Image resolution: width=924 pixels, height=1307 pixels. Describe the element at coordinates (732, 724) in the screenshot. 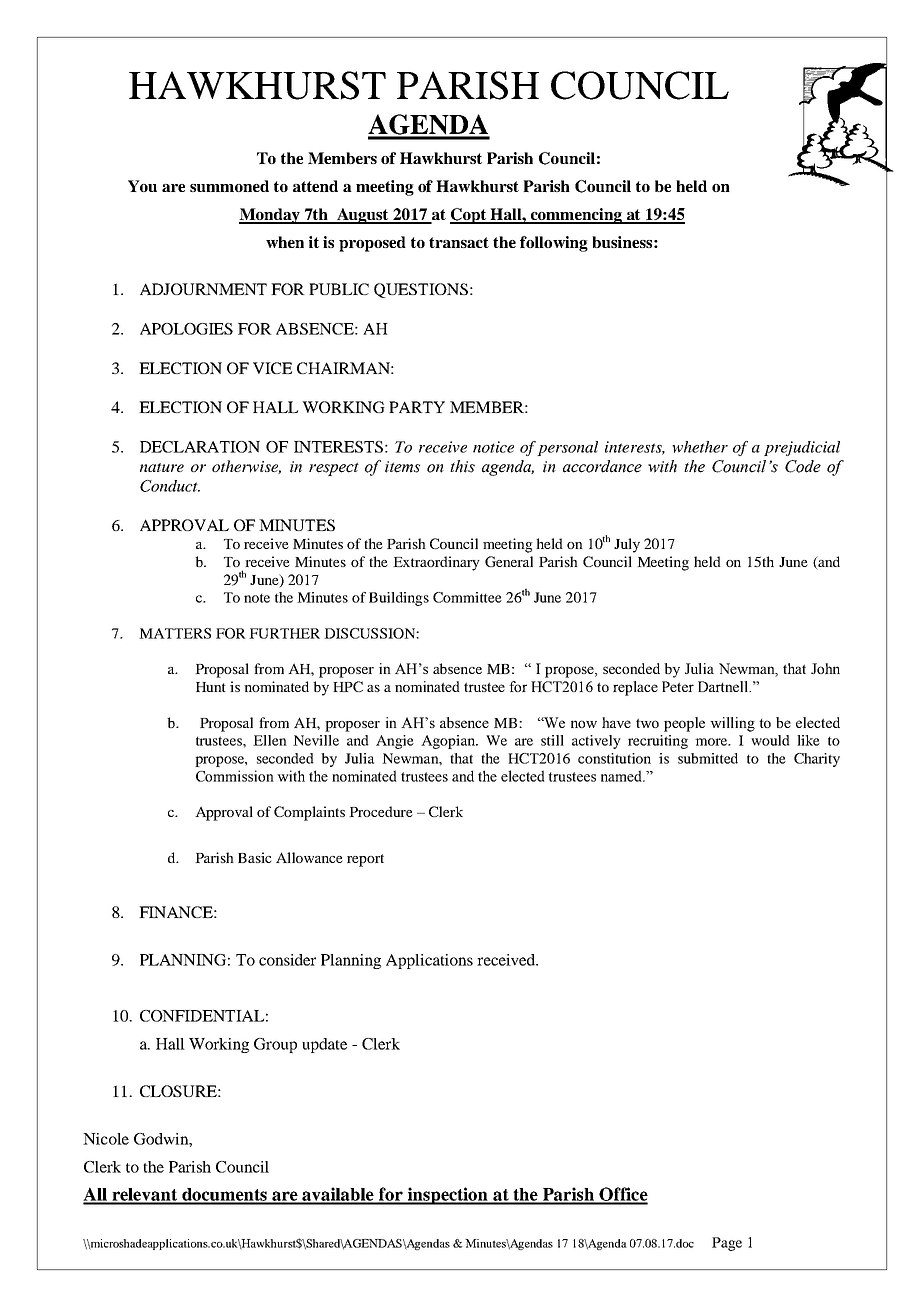

I see `willing` at that location.
